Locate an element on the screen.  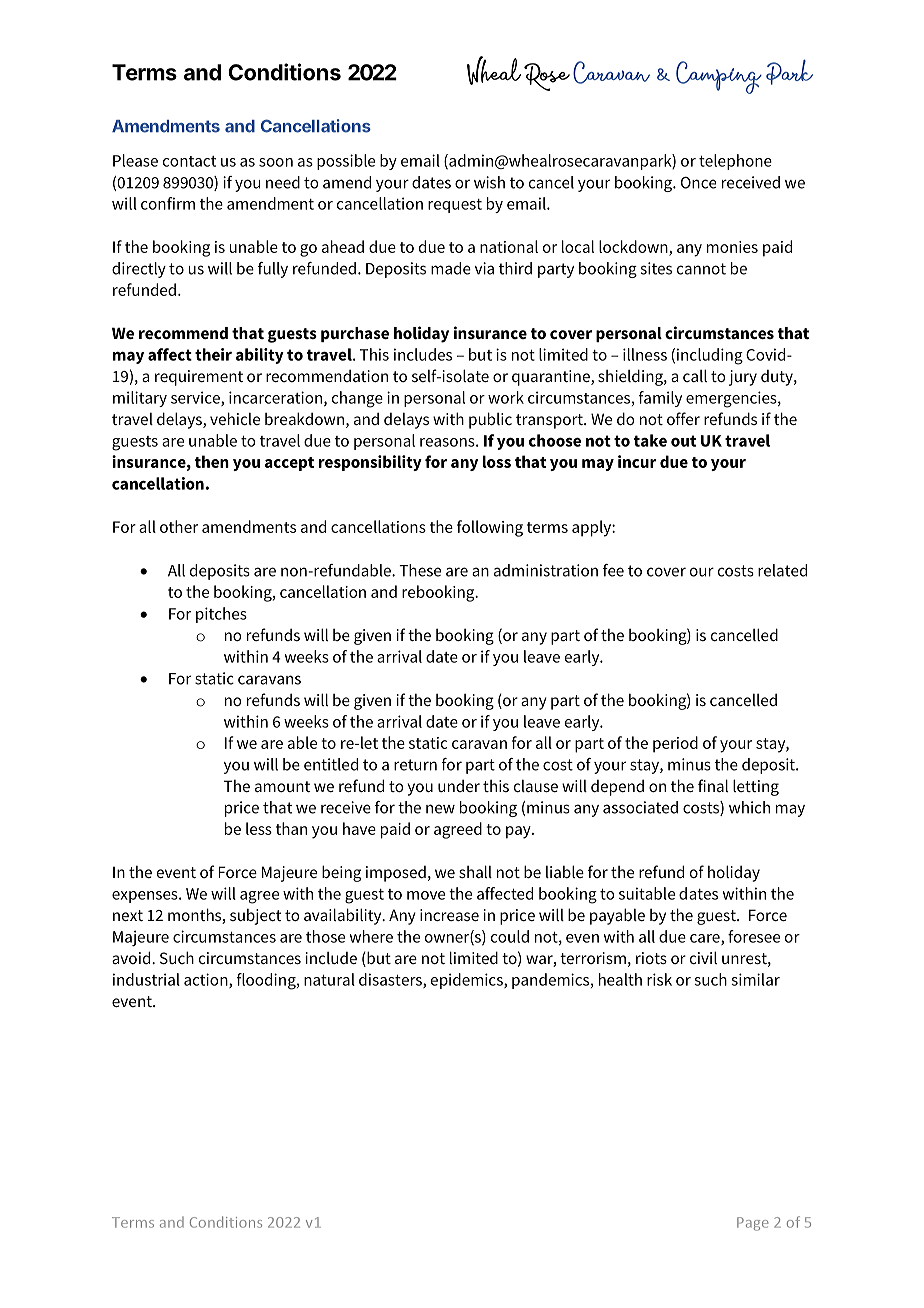
contact is located at coordinates (189, 161).
